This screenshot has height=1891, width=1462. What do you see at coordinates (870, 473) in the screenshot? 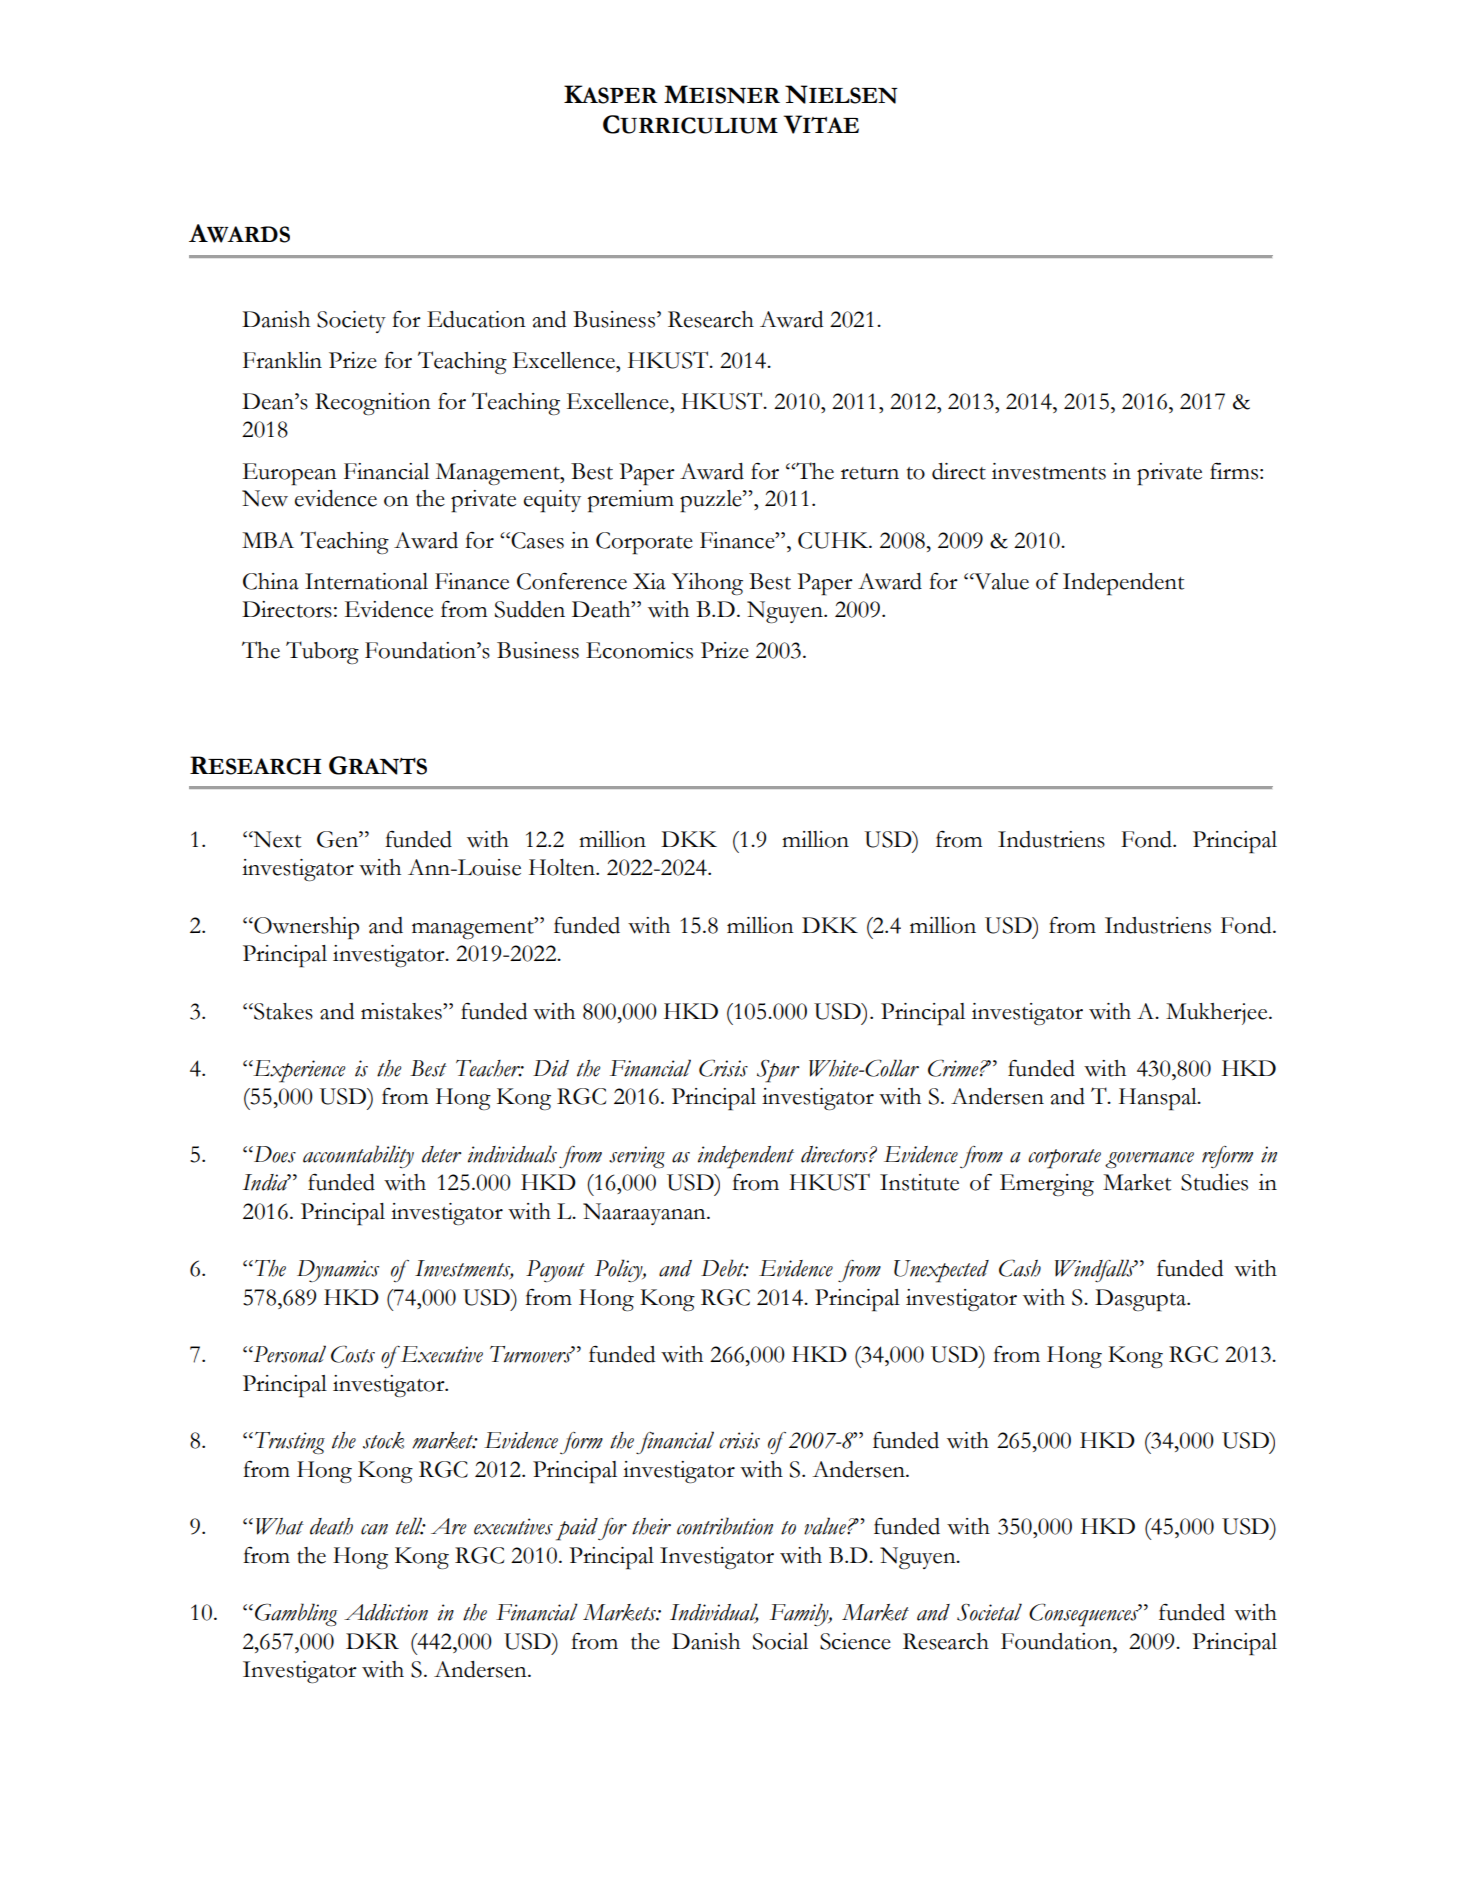
I see `return` at bounding box center [870, 473].
